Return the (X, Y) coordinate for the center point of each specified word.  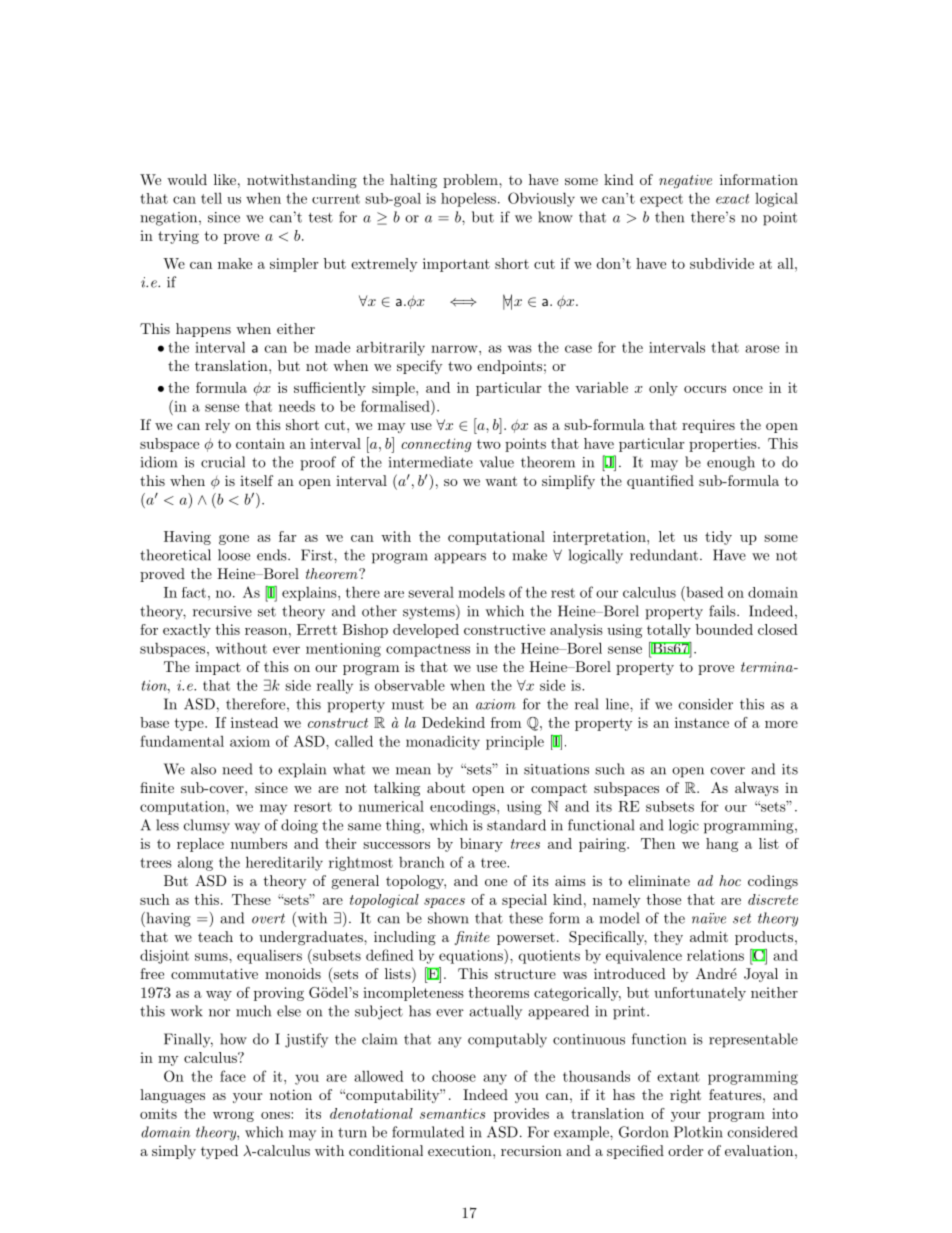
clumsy (207, 826)
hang (722, 845)
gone (234, 540)
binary (481, 845)
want (501, 481)
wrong (233, 1117)
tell (211, 198)
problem (471, 181)
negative (685, 181)
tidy (718, 538)
